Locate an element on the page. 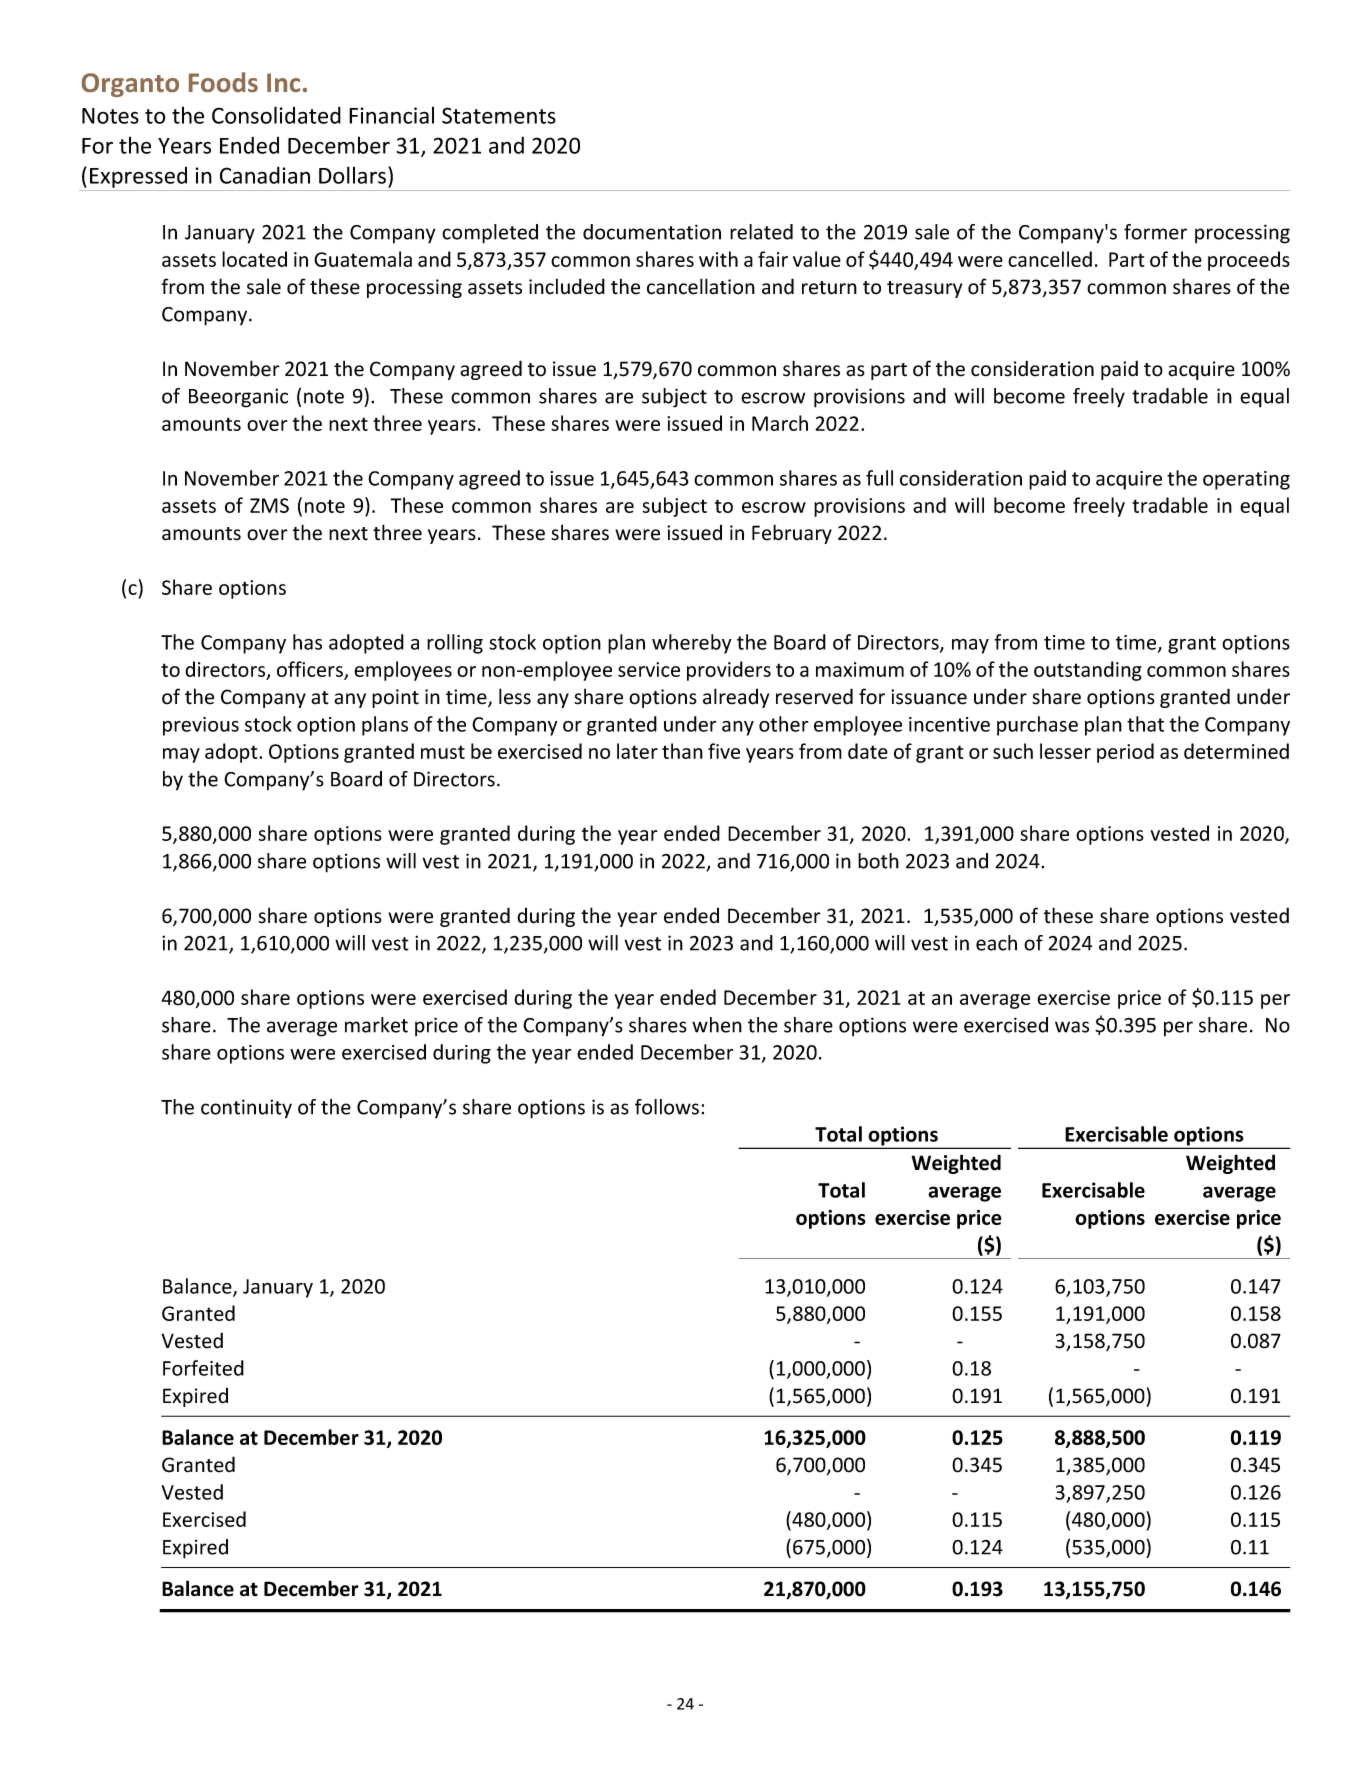 The height and width of the page is (1774, 1371). market is located at coordinates (376, 1025).
